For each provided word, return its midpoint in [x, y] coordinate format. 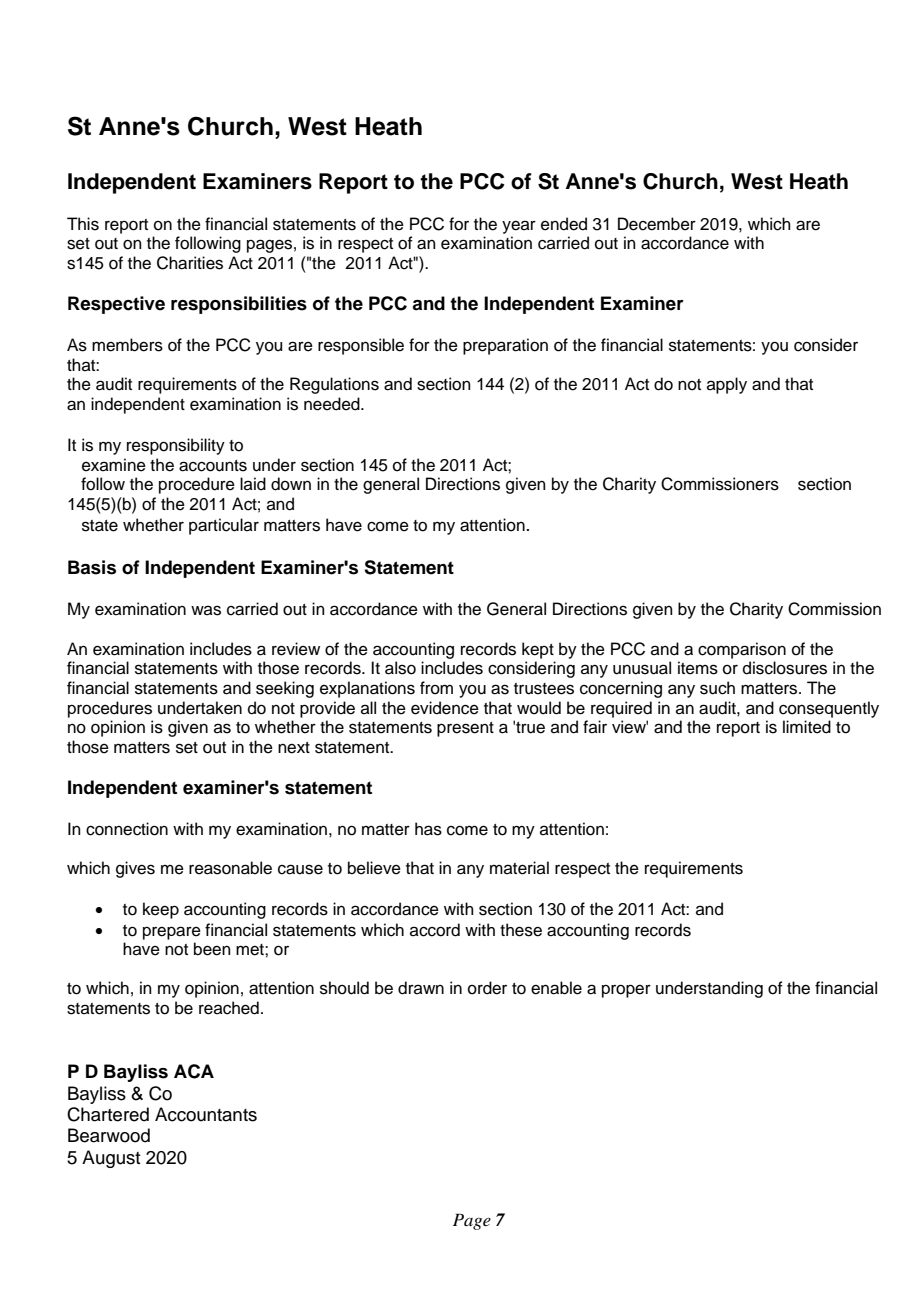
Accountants [206, 1114]
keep [161, 910]
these [521, 930]
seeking [285, 689]
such [717, 688]
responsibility [176, 446]
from [436, 688]
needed [333, 404]
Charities [190, 263]
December [657, 224]
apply [727, 385]
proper [626, 991]
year [519, 227]
